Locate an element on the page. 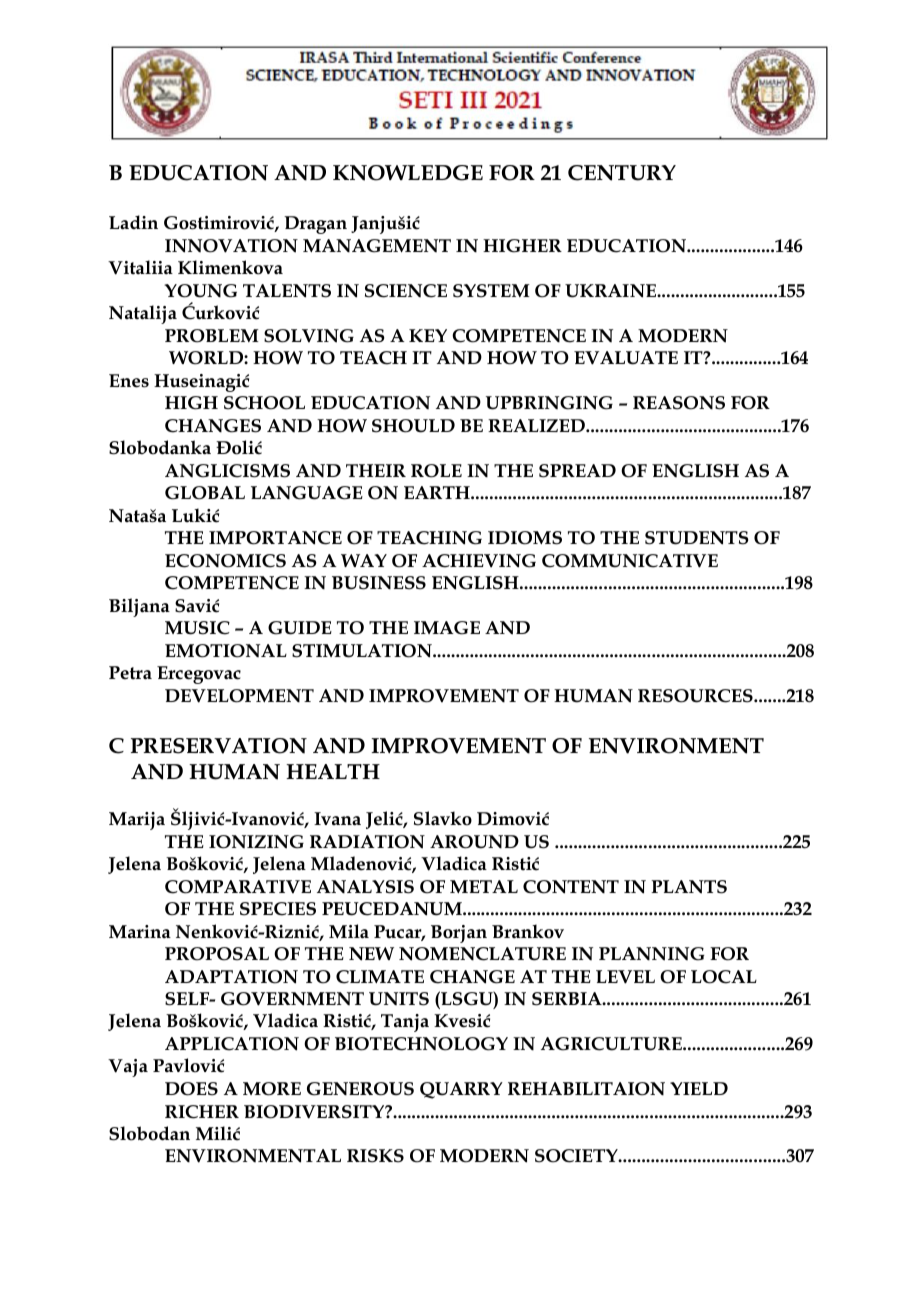 The height and width of the document is (1308, 924). GLOBAL is located at coordinates (205, 493).
